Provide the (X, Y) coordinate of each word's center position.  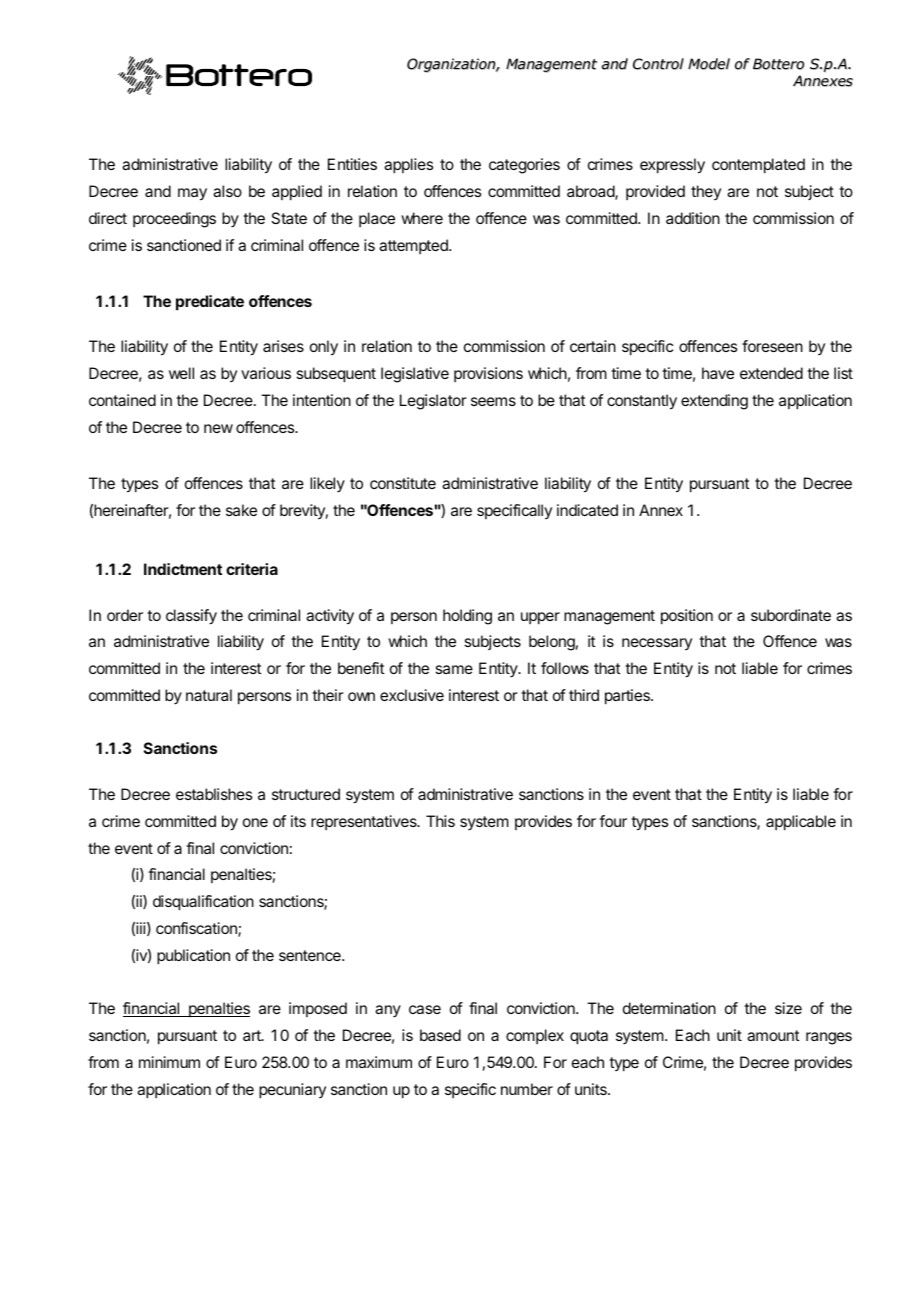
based (440, 1035)
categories (524, 166)
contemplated (758, 166)
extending (714, 402)
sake (241, 510)
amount (773, 1035)
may (192, 194)
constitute (403, 483)
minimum (169, 1062)
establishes (214, 794)
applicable (801, 823)
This (440, 821)
